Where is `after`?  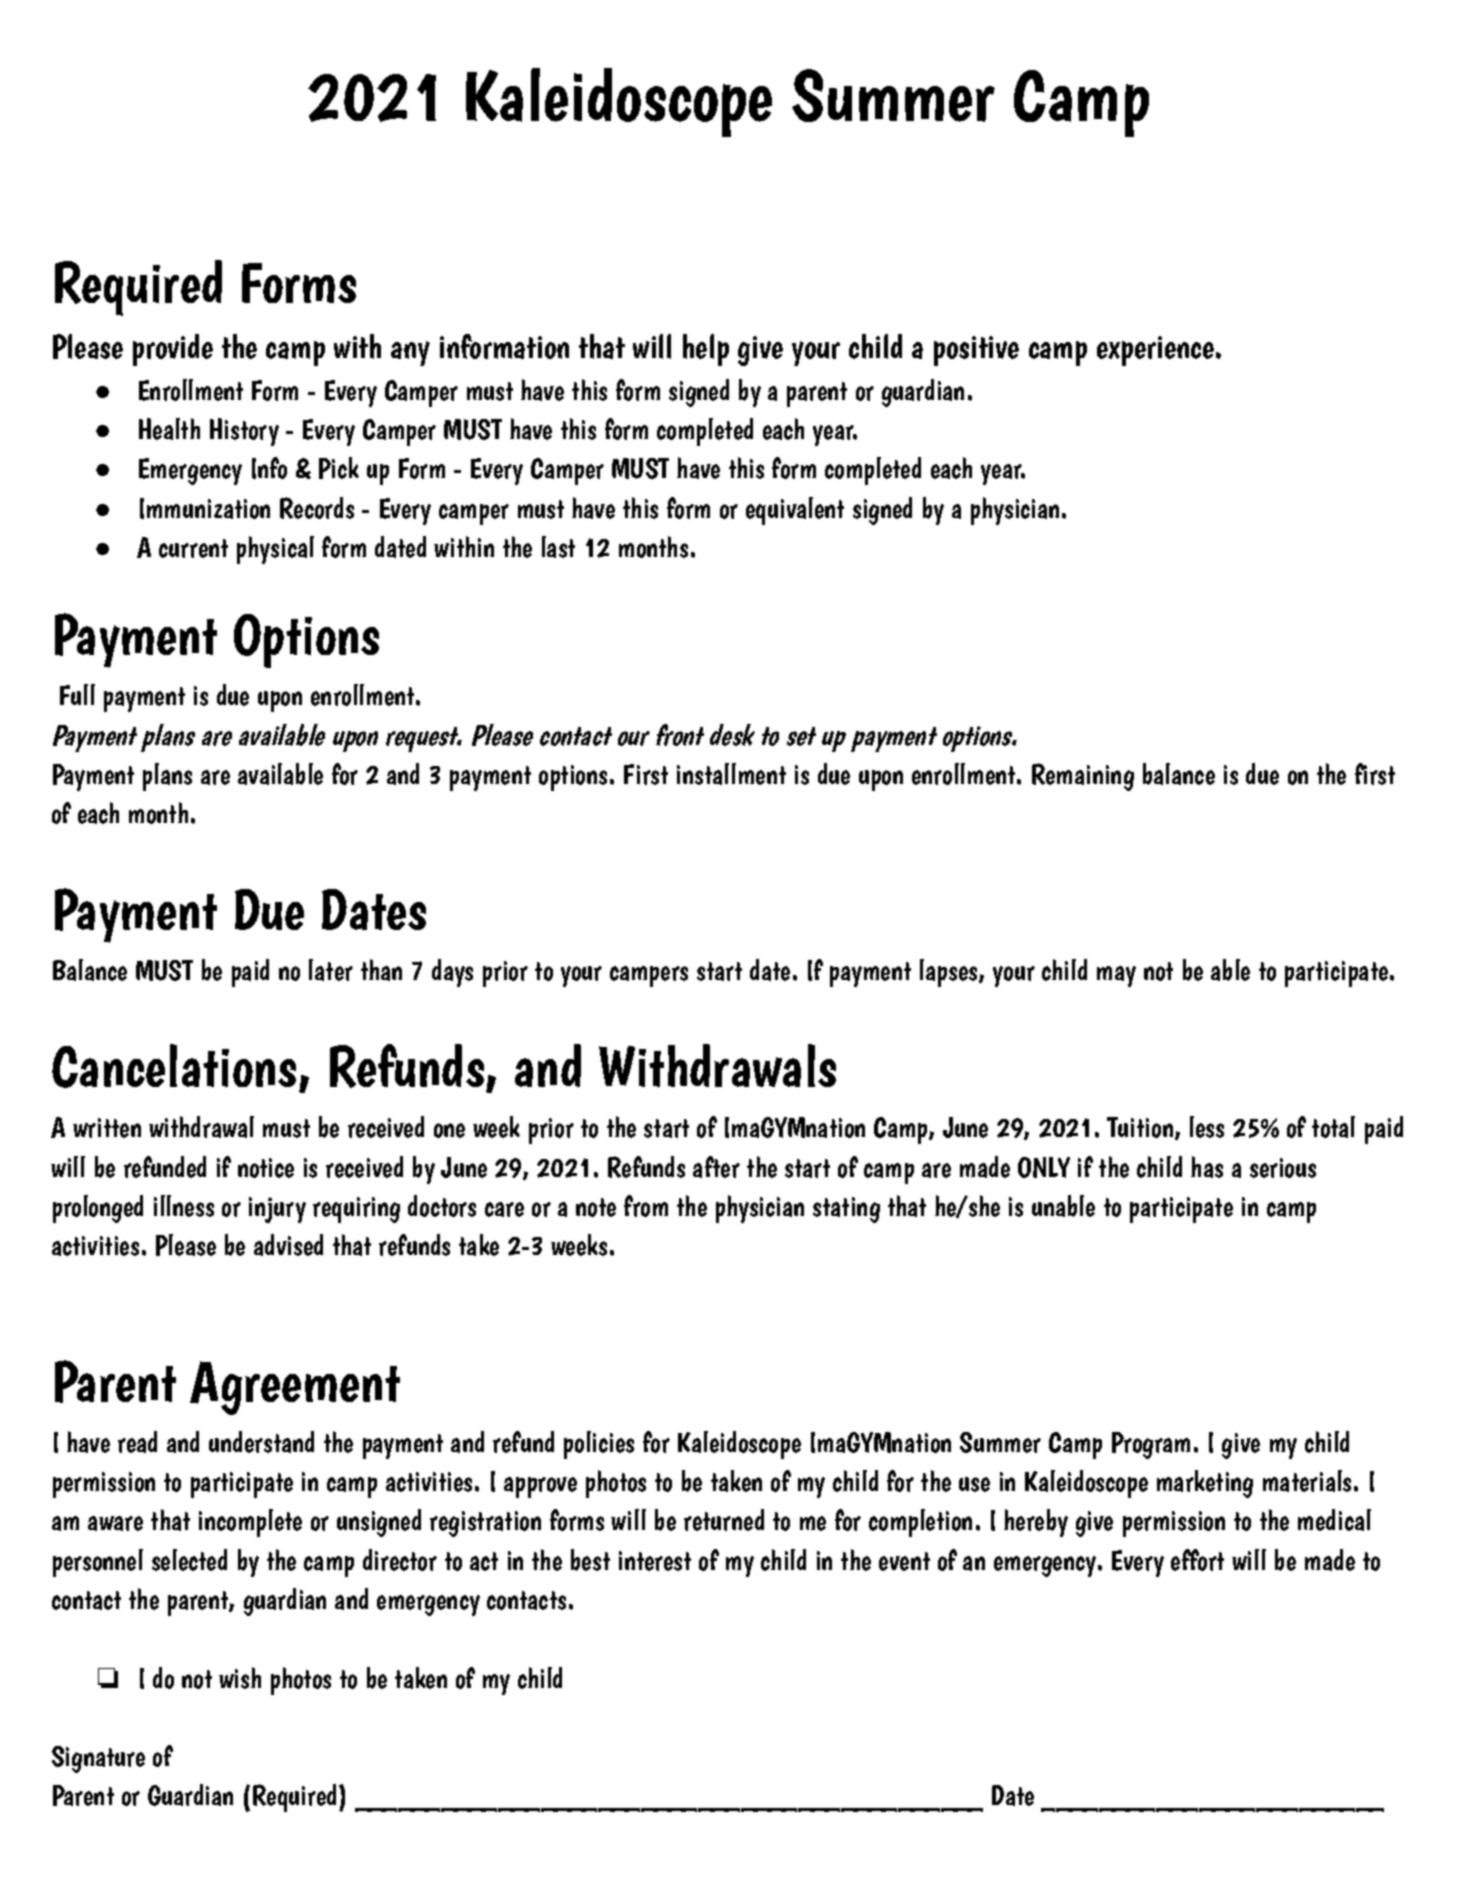
after is located at coordinates (716, 1167).
